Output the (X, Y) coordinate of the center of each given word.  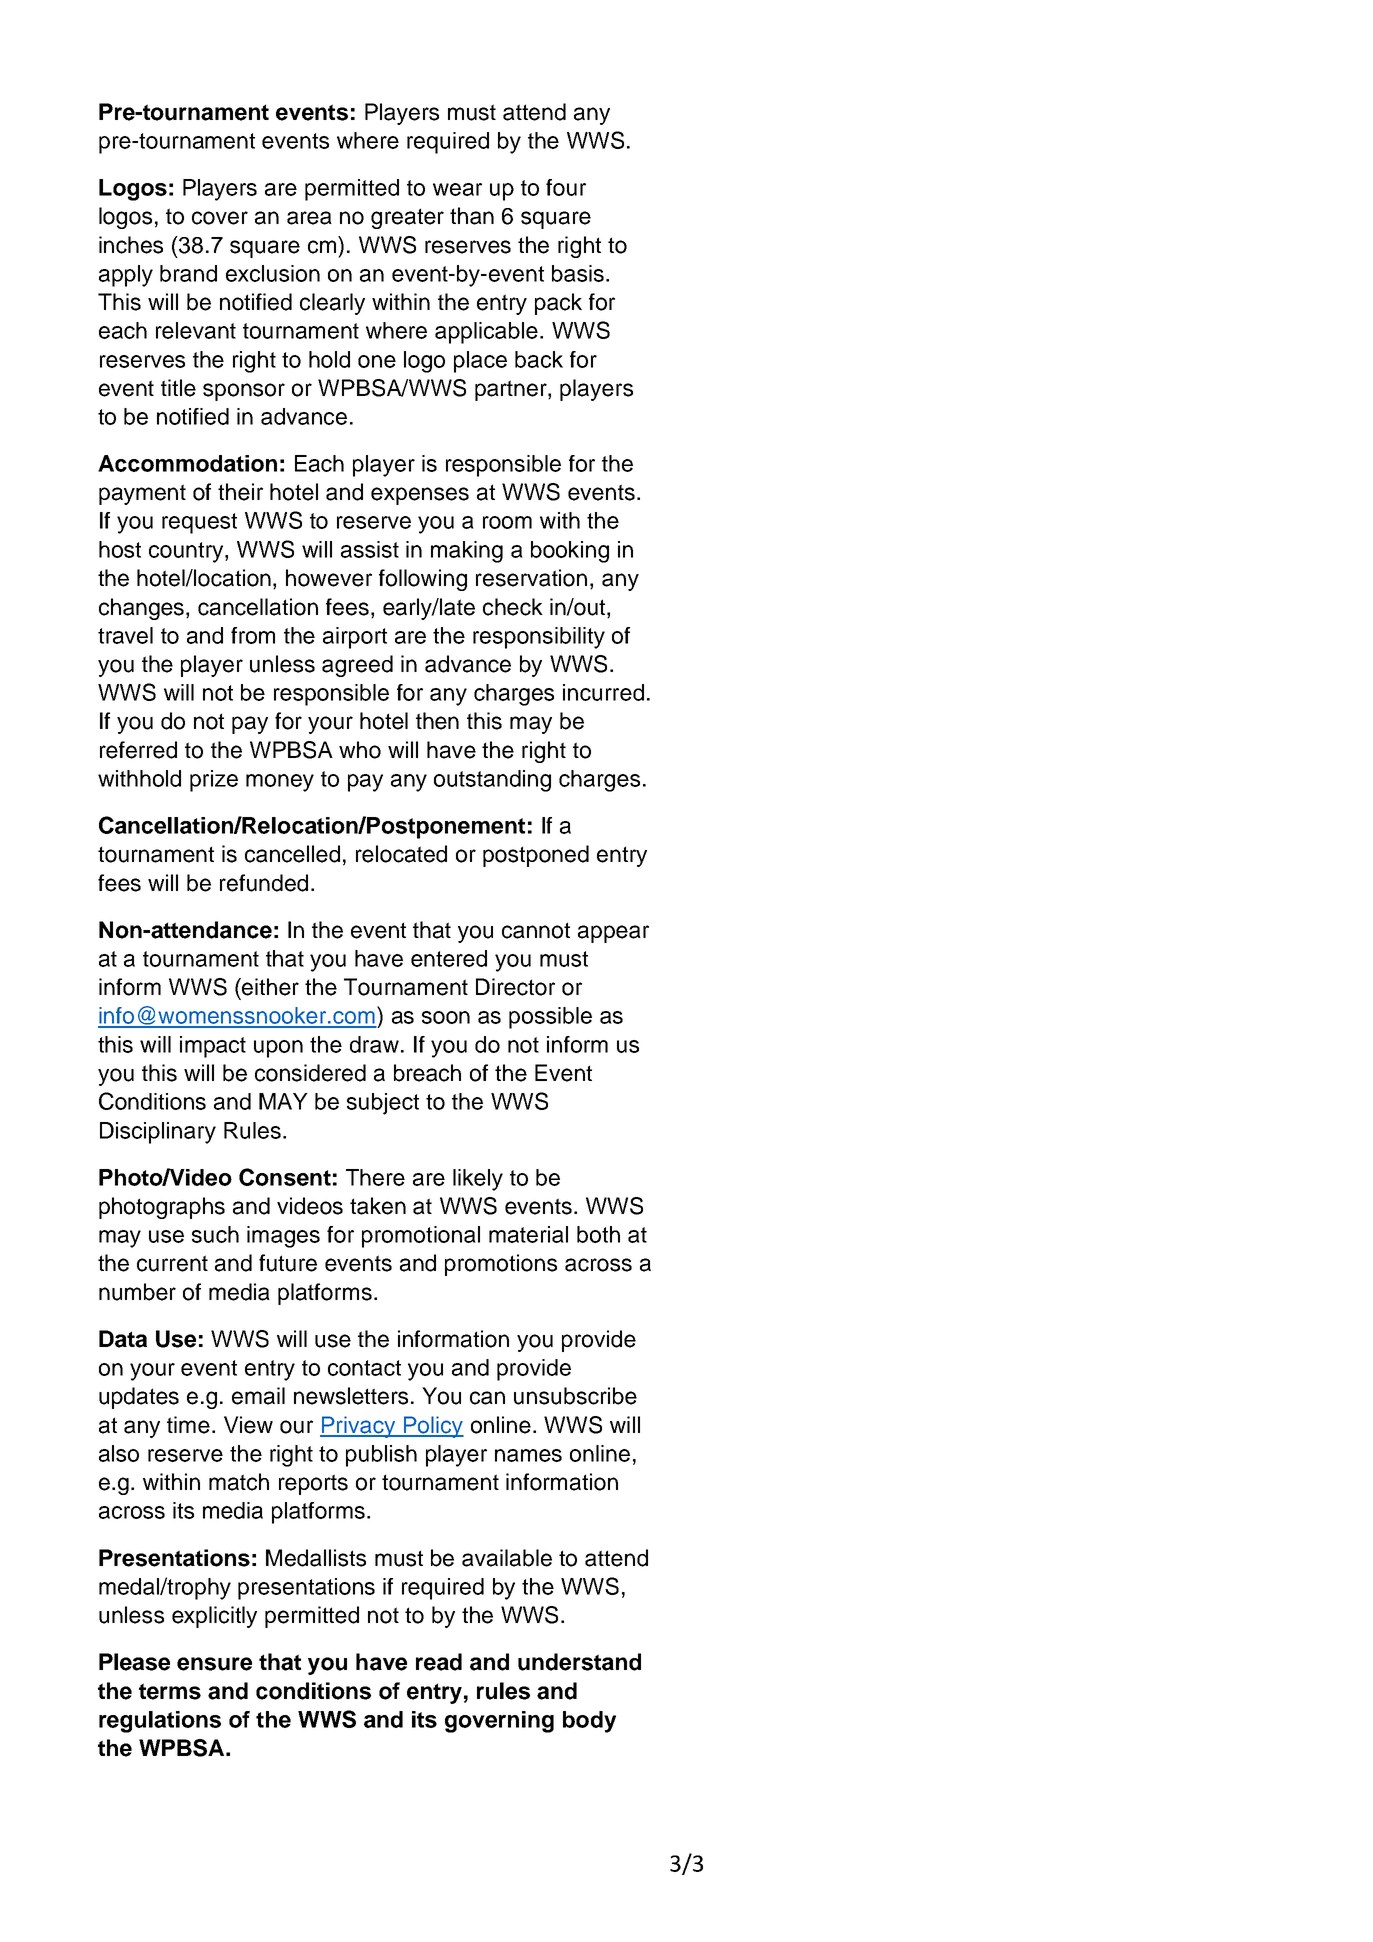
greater (407, 218)
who (360, 750)
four (566, 187)
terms (170, 1691)
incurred (603, 692)
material (528, 1234)
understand (579, 1662)
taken (378, 1206)
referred (138, 750)
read (439, 1662)
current (172, 1263)
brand (188, 273)
